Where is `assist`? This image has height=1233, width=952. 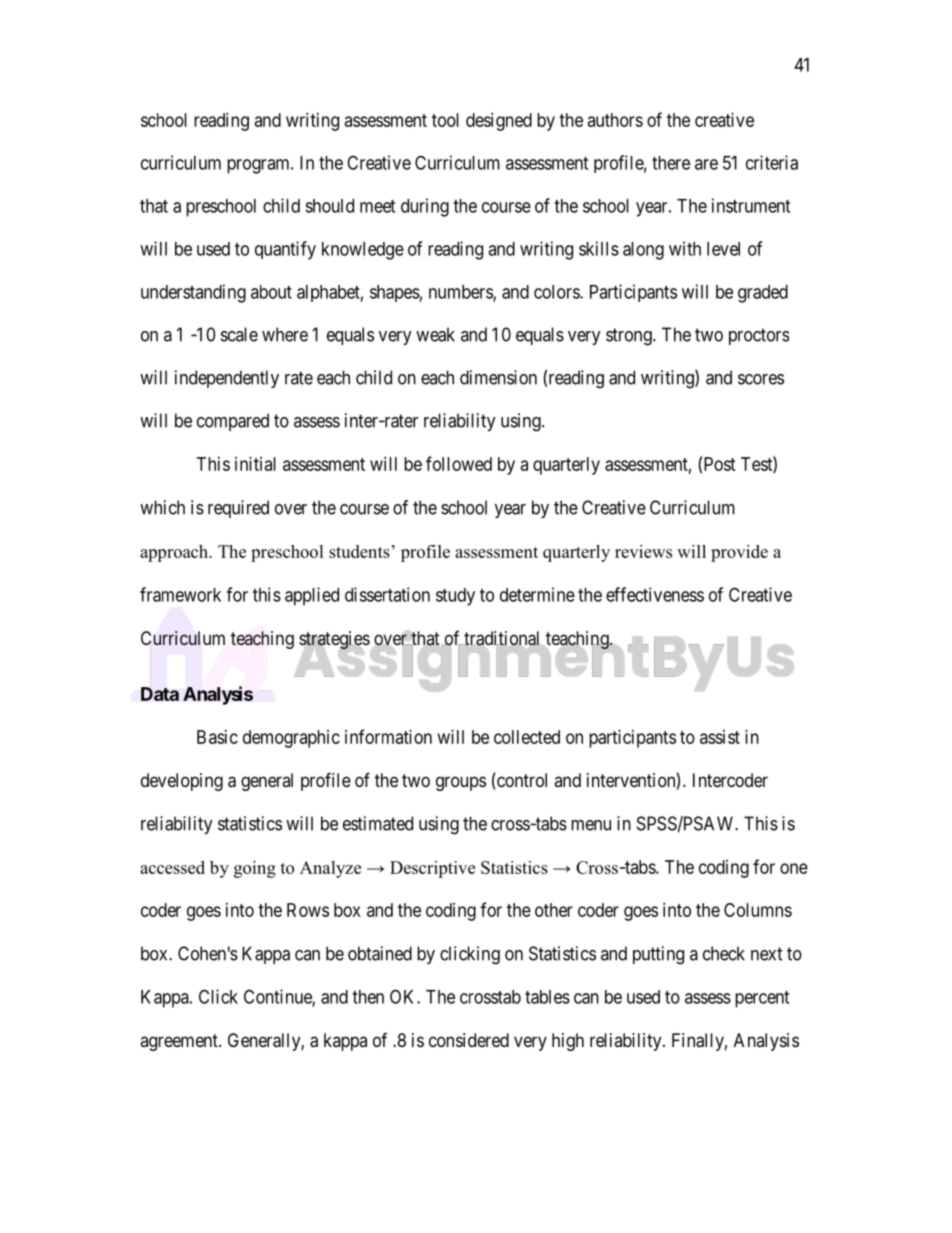 assist is located at coordinates (720, 737).
